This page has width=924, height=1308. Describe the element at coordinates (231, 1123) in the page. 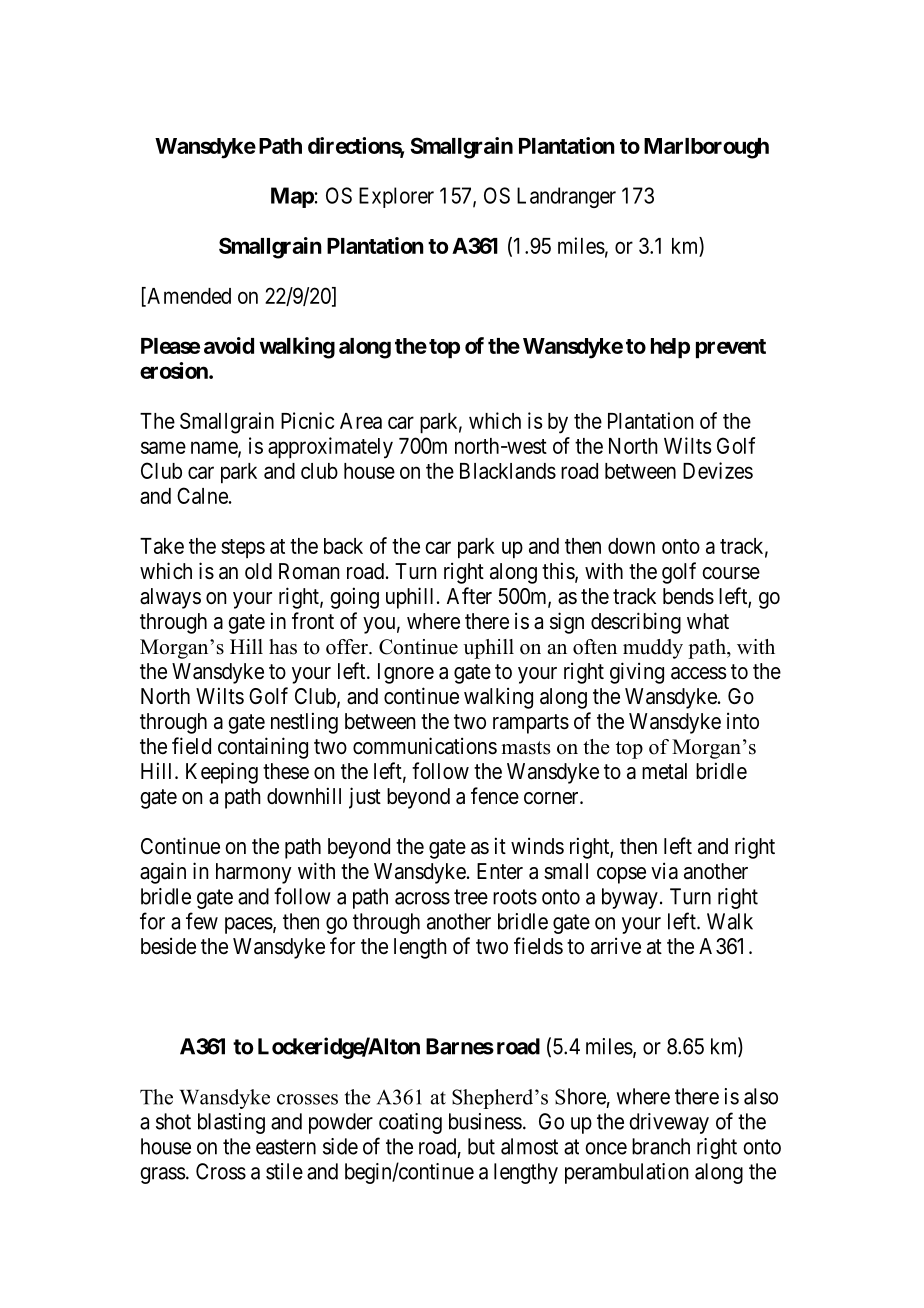

I see `blasting` at that location.
